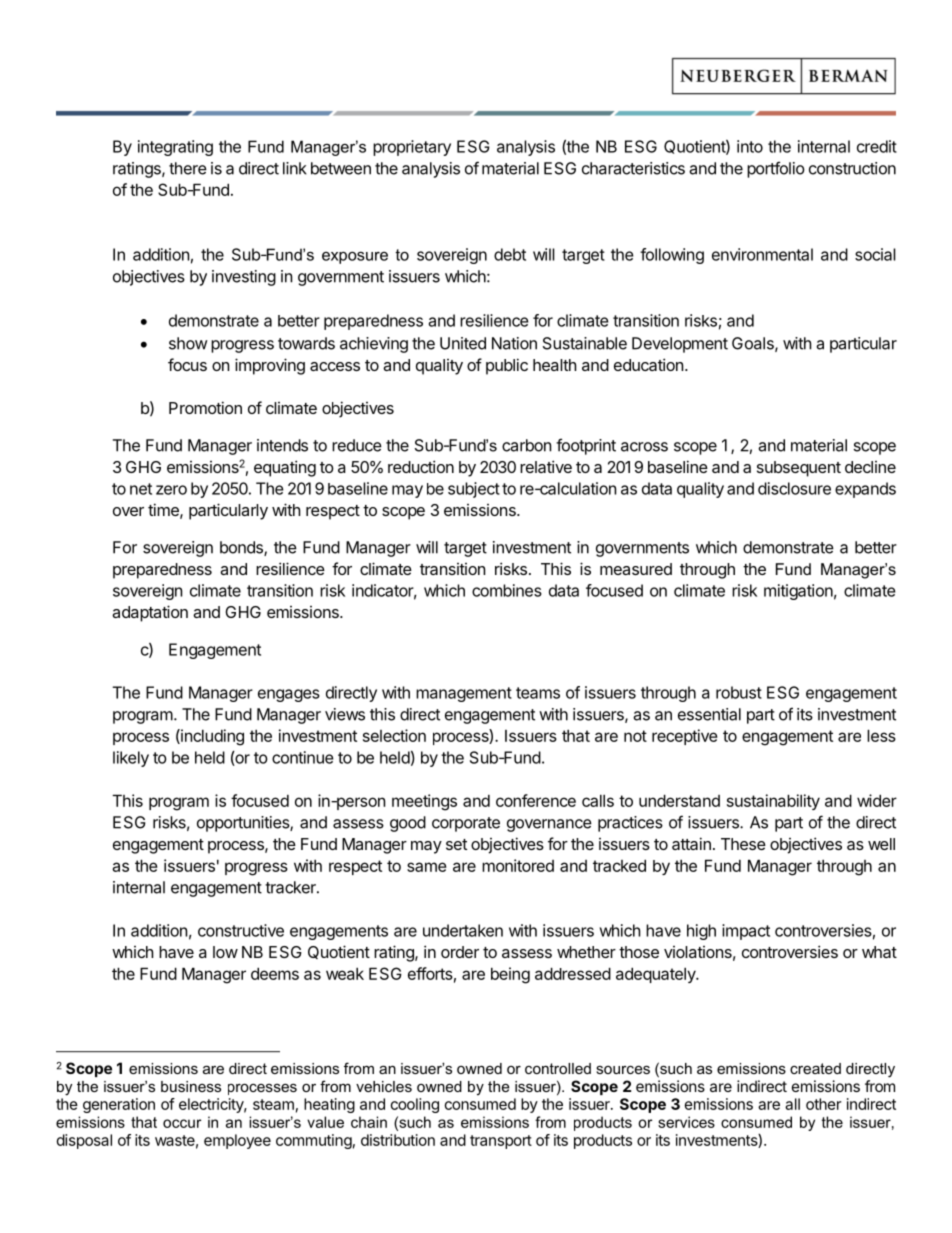 The height and width of the document is (1233, 952). What do you see at coordinates (823, 1104) in the document?
I see `other` at bounding box center [823, 1104].
